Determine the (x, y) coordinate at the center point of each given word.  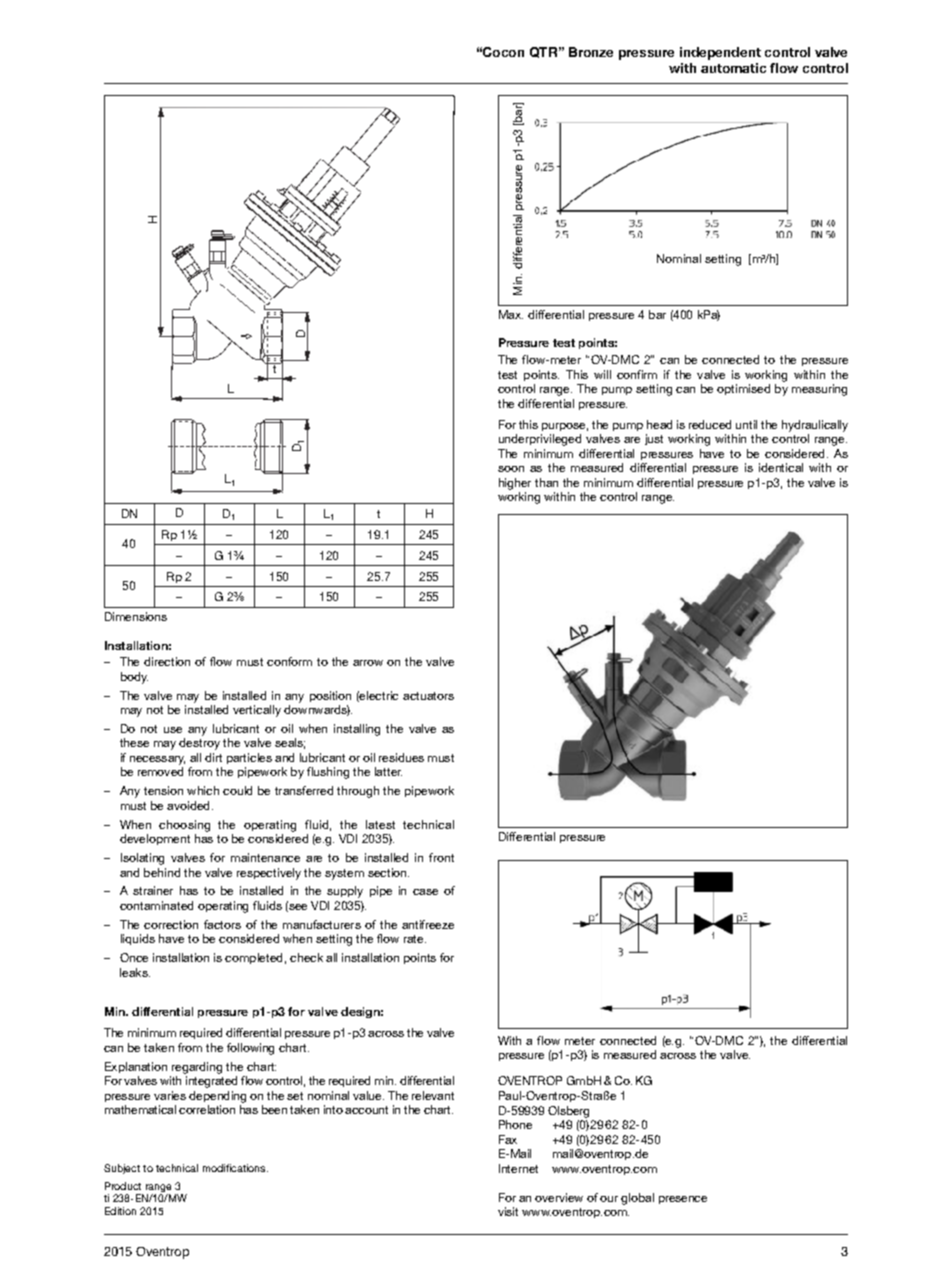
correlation (207, 1109)
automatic (733, 68)
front (441, 857)
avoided (188, 805)
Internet (518, 1168)
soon (511, 469)
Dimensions (136, 616)
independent (720, 53)
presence (683, 1200)
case (425, 892)
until (746, 424)
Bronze (591, 52)
